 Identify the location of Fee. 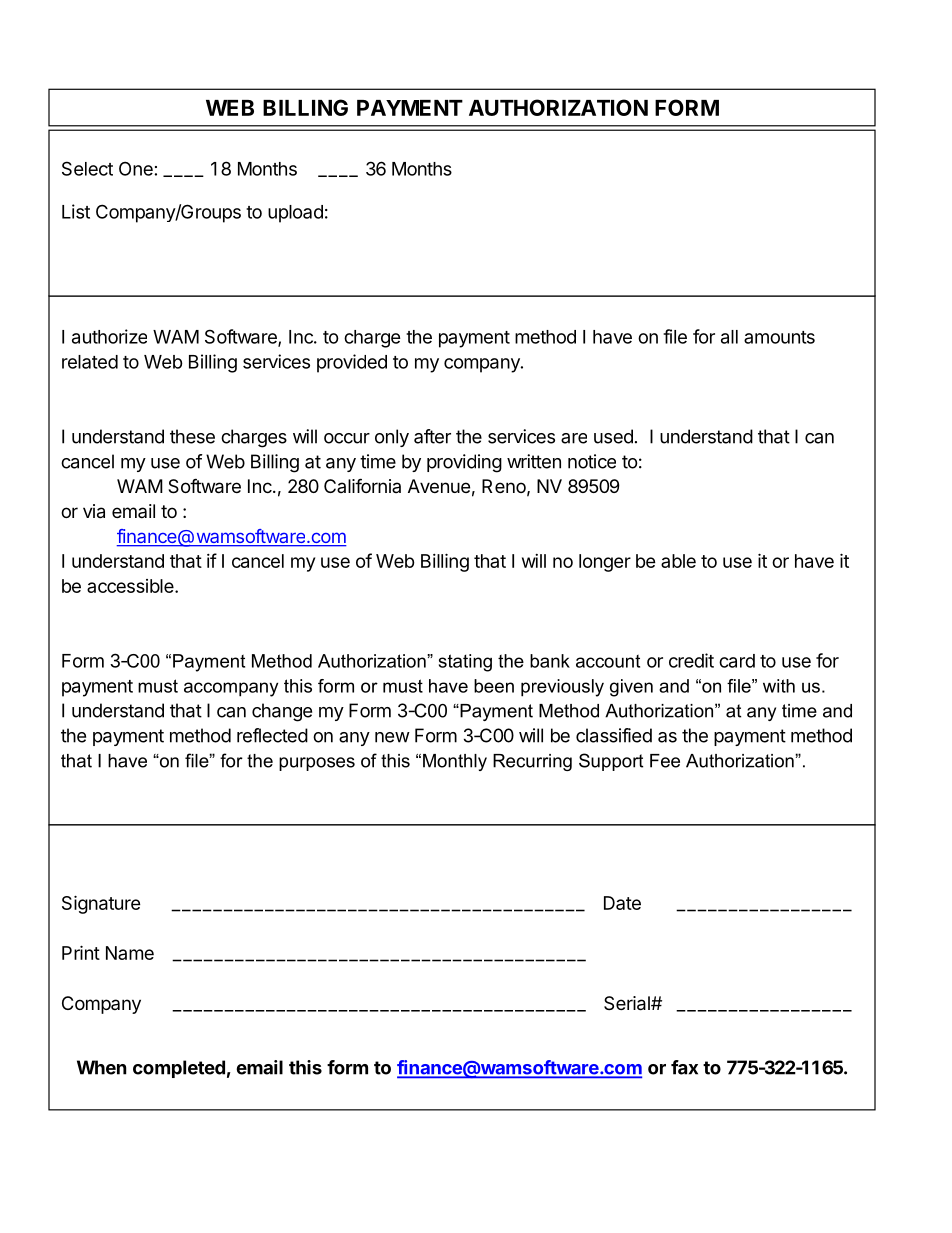
(665, 761).
